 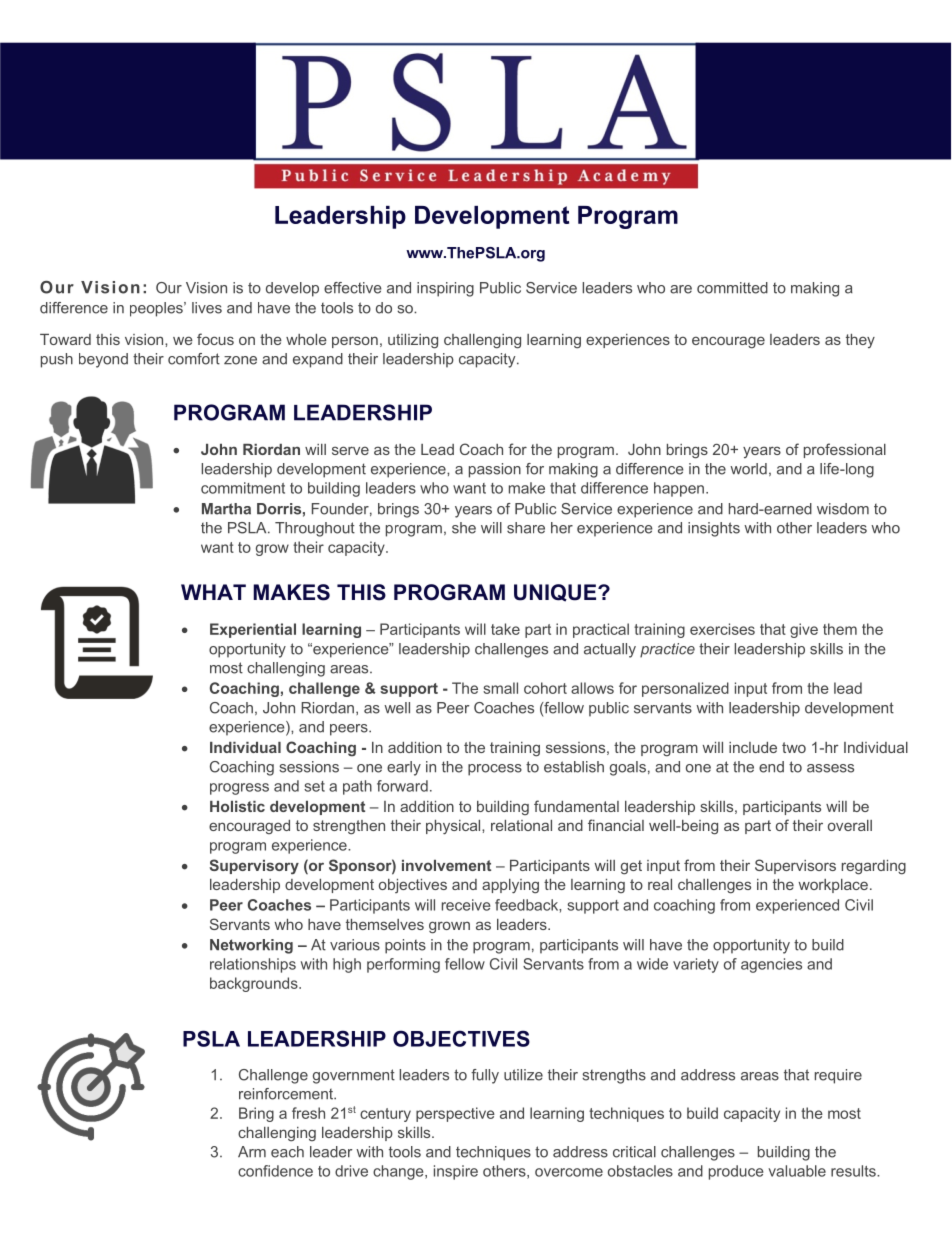 I want to click on valuable, so click(x=797, y=1171).
